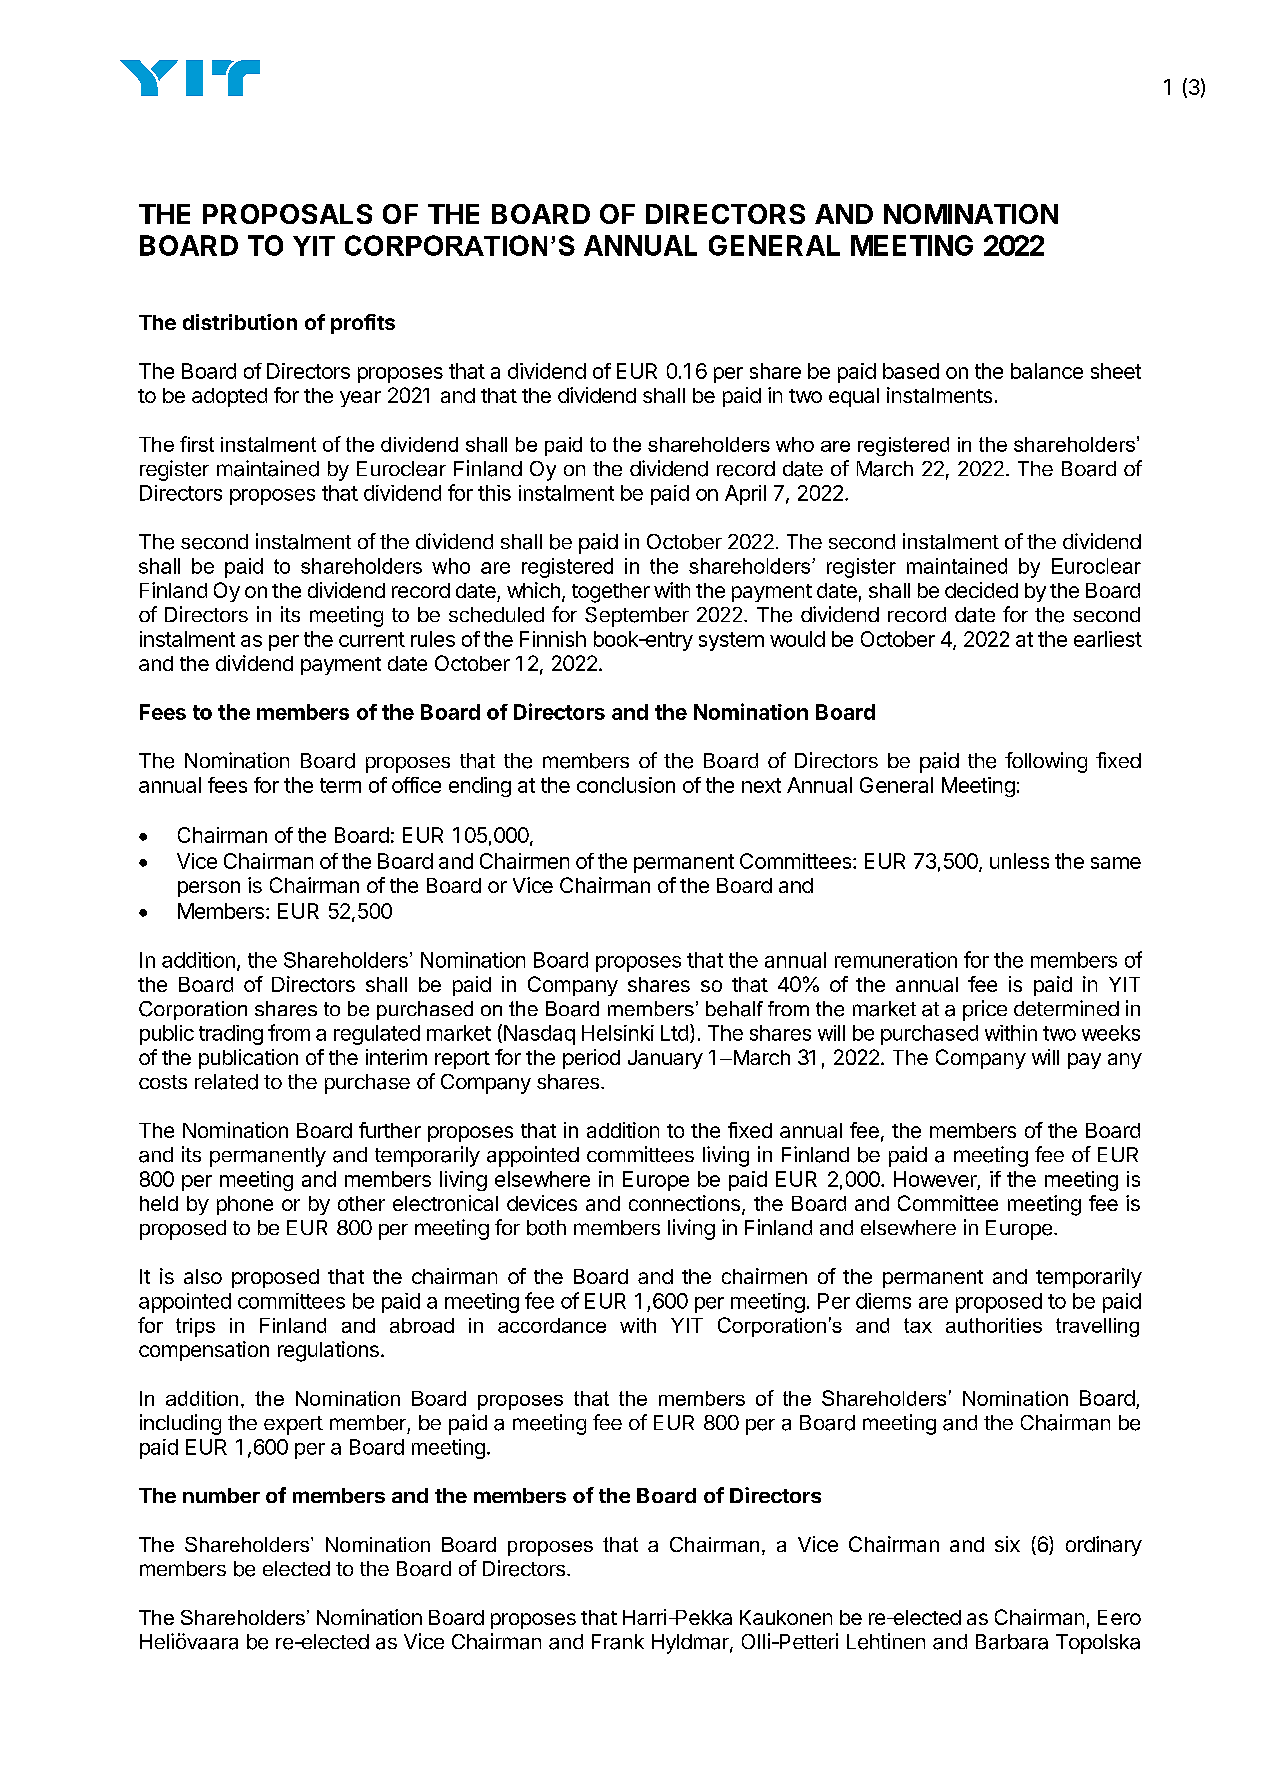  What do you see at coordinates (221, 1495) in the document?
I see `number` at bounding box center [221, 1495].
